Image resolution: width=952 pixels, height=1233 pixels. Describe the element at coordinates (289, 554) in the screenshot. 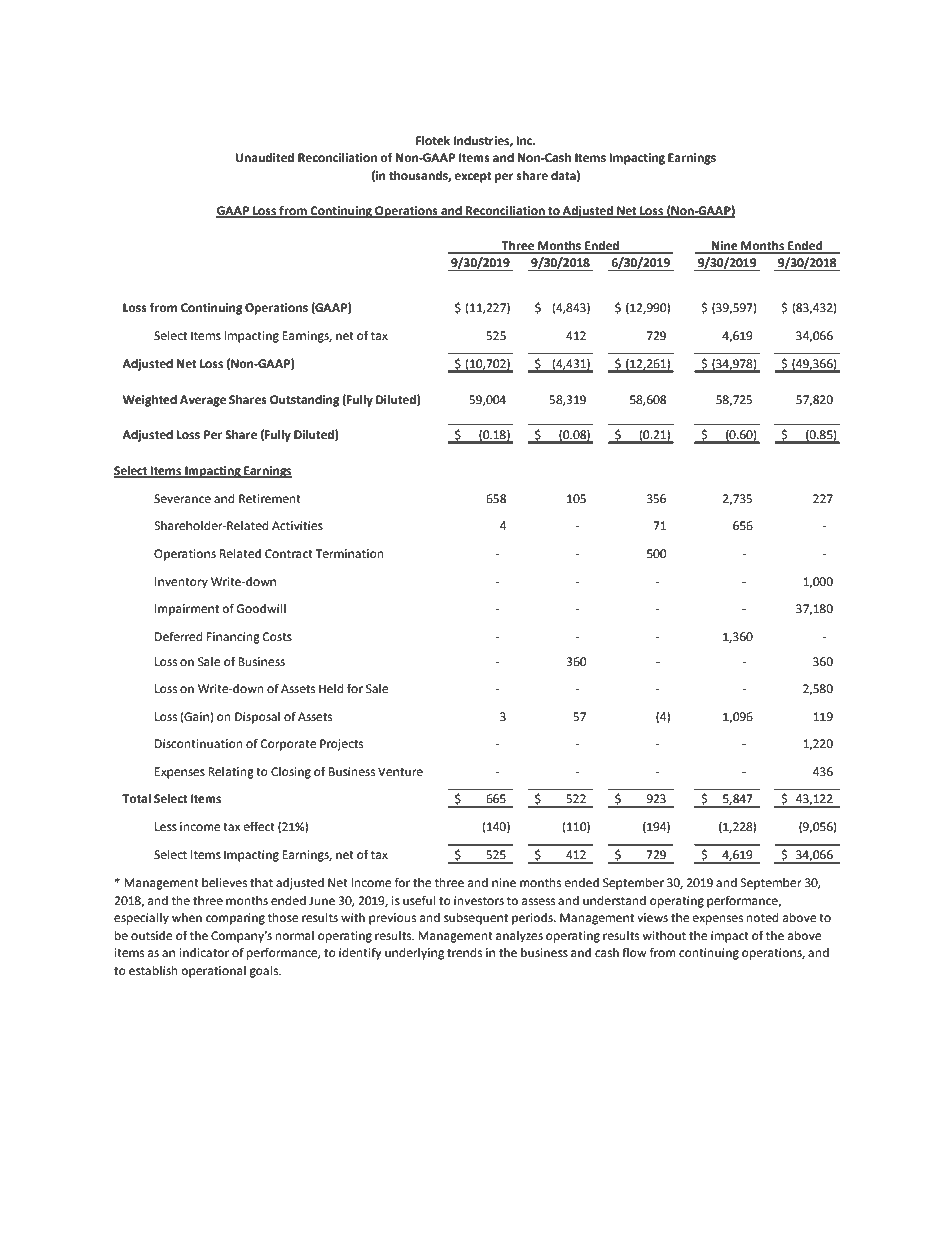

I see `Contract` at that location.
